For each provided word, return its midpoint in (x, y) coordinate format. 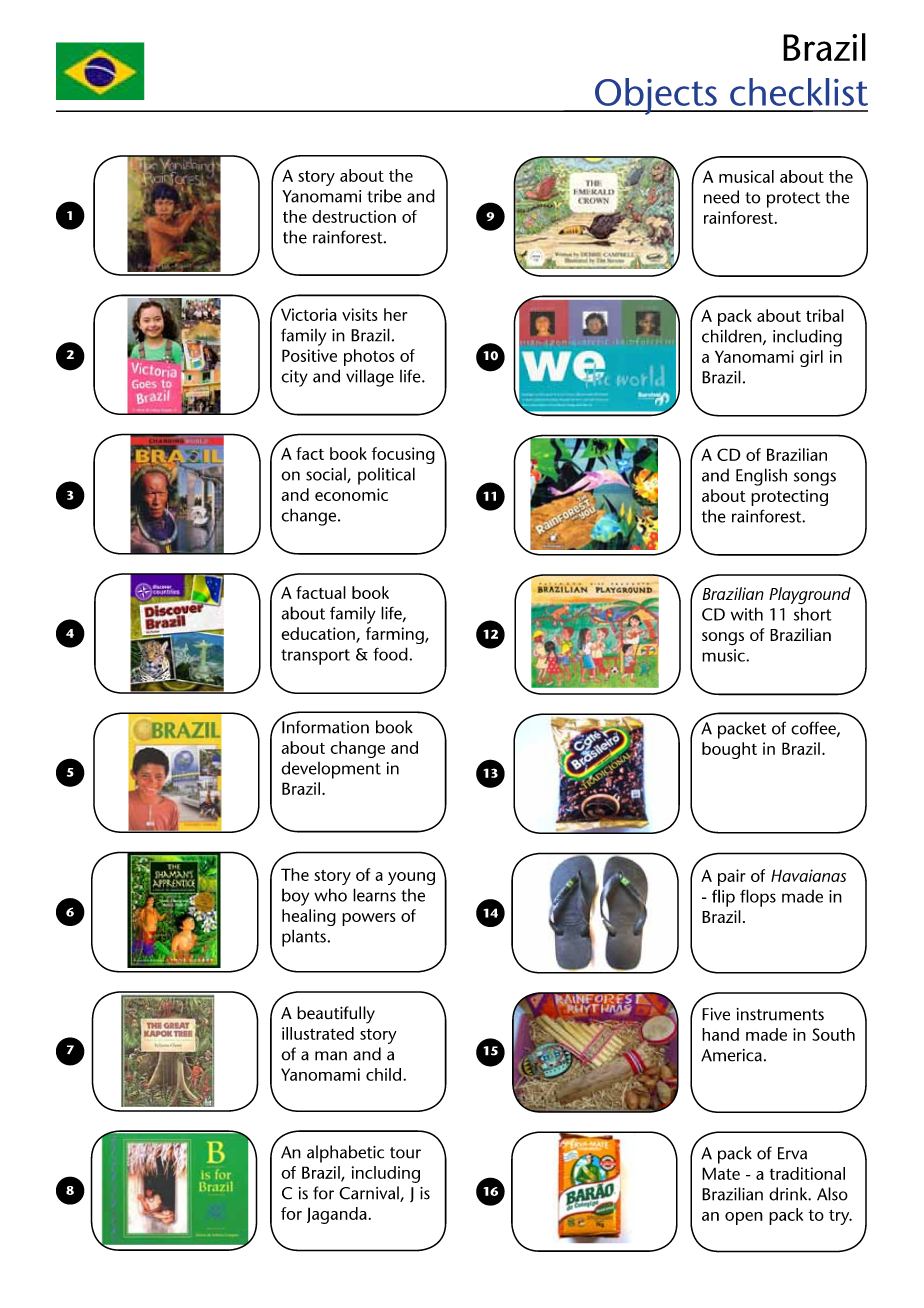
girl (811, 358)
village (370, 378)
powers (369, 919)
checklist (799, 92)
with (747, 614)
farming (396, 635)
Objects (656, 96)
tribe (384, 196)
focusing (403, 455)
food (391, 654)
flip (723, 898)
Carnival (370, 1194)
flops (758, 898)
